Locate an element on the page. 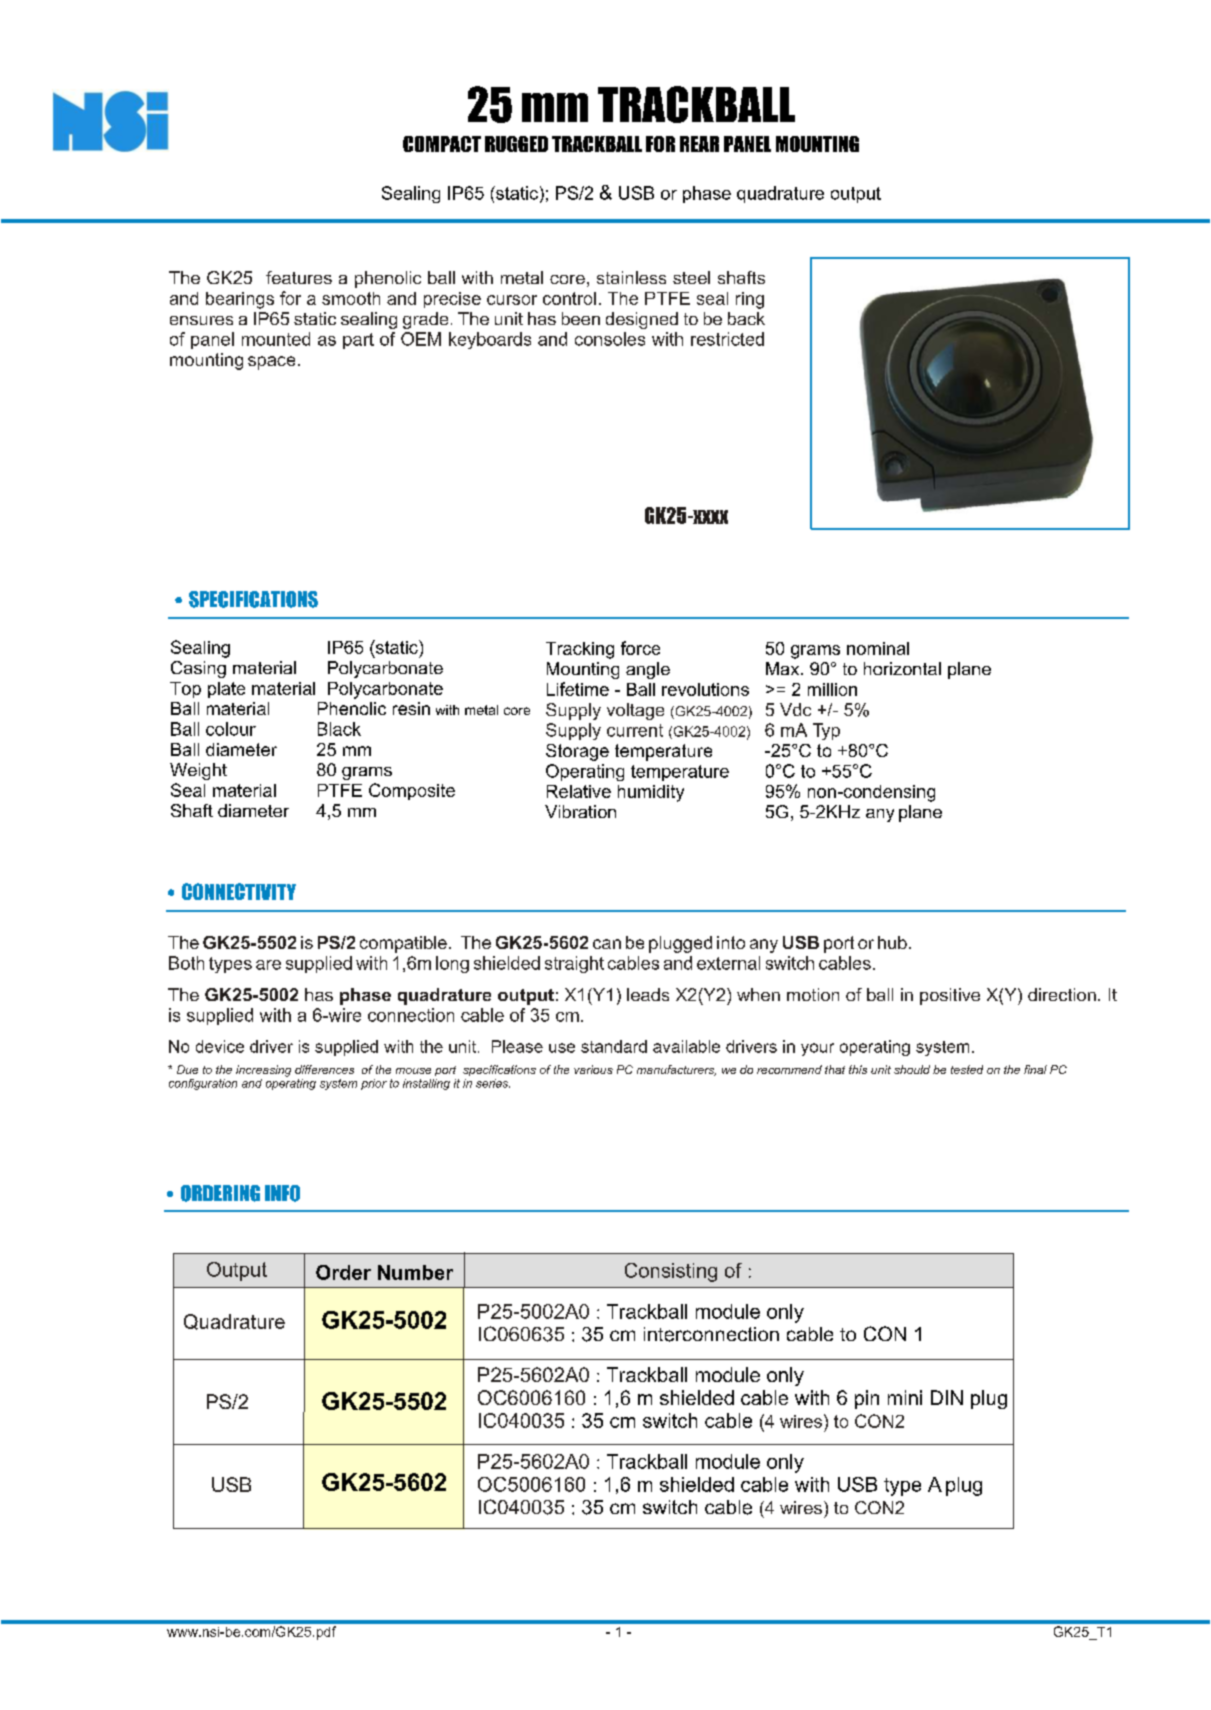 The height and width of the document is (1710, 1211). space is located at coordinates (271, 363).
